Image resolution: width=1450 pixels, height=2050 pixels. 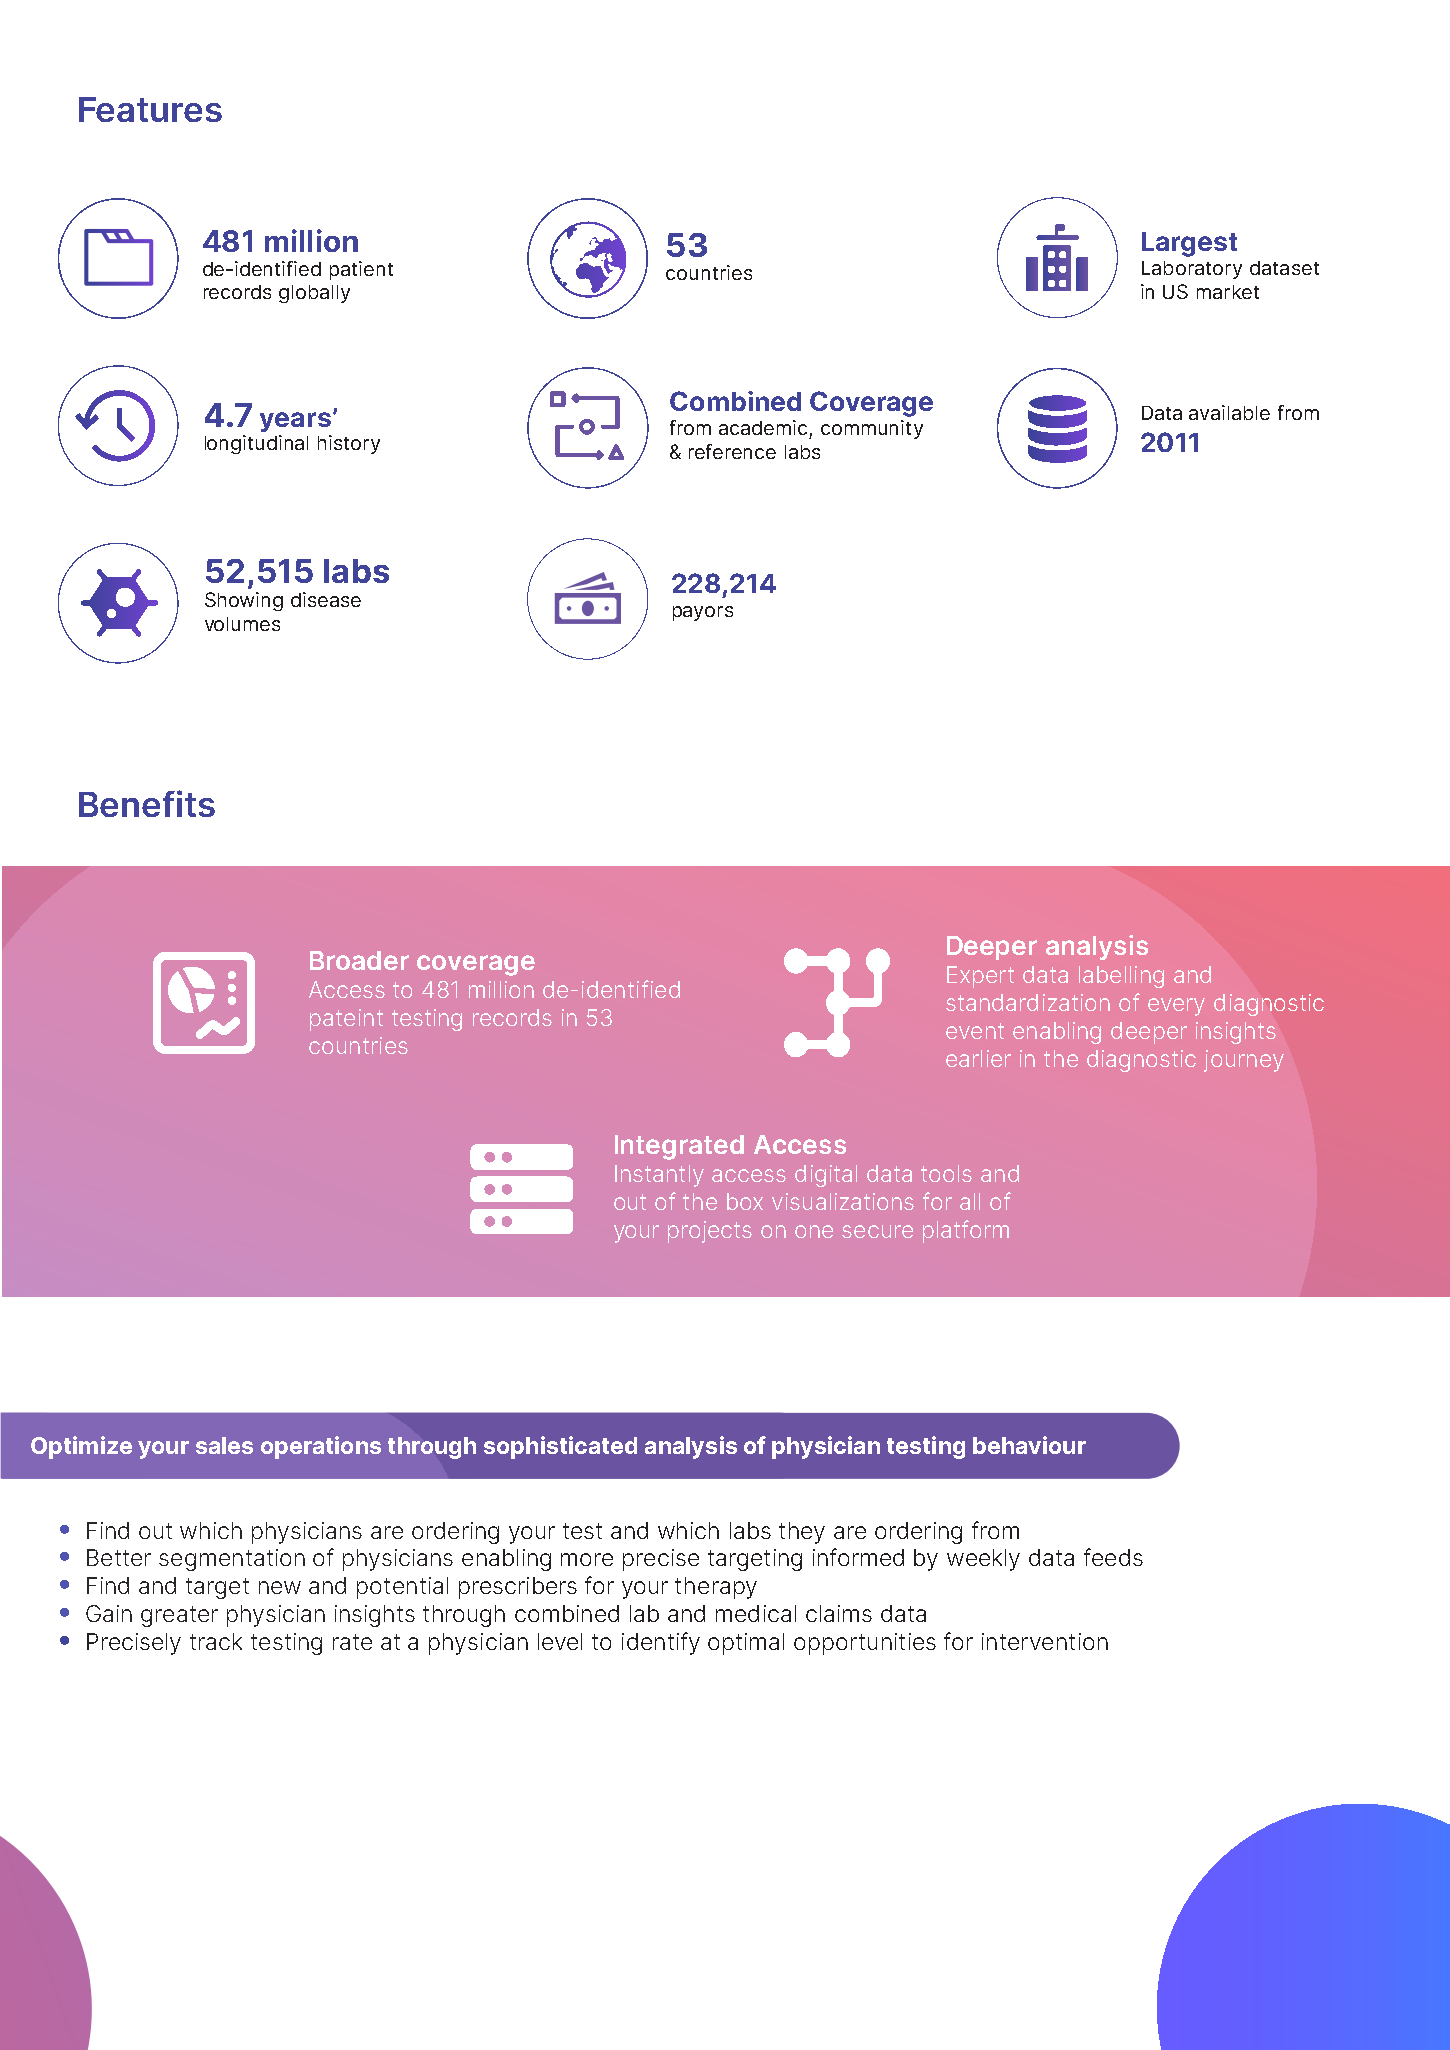 I want to click on reference, so click(x=732, y=451).
